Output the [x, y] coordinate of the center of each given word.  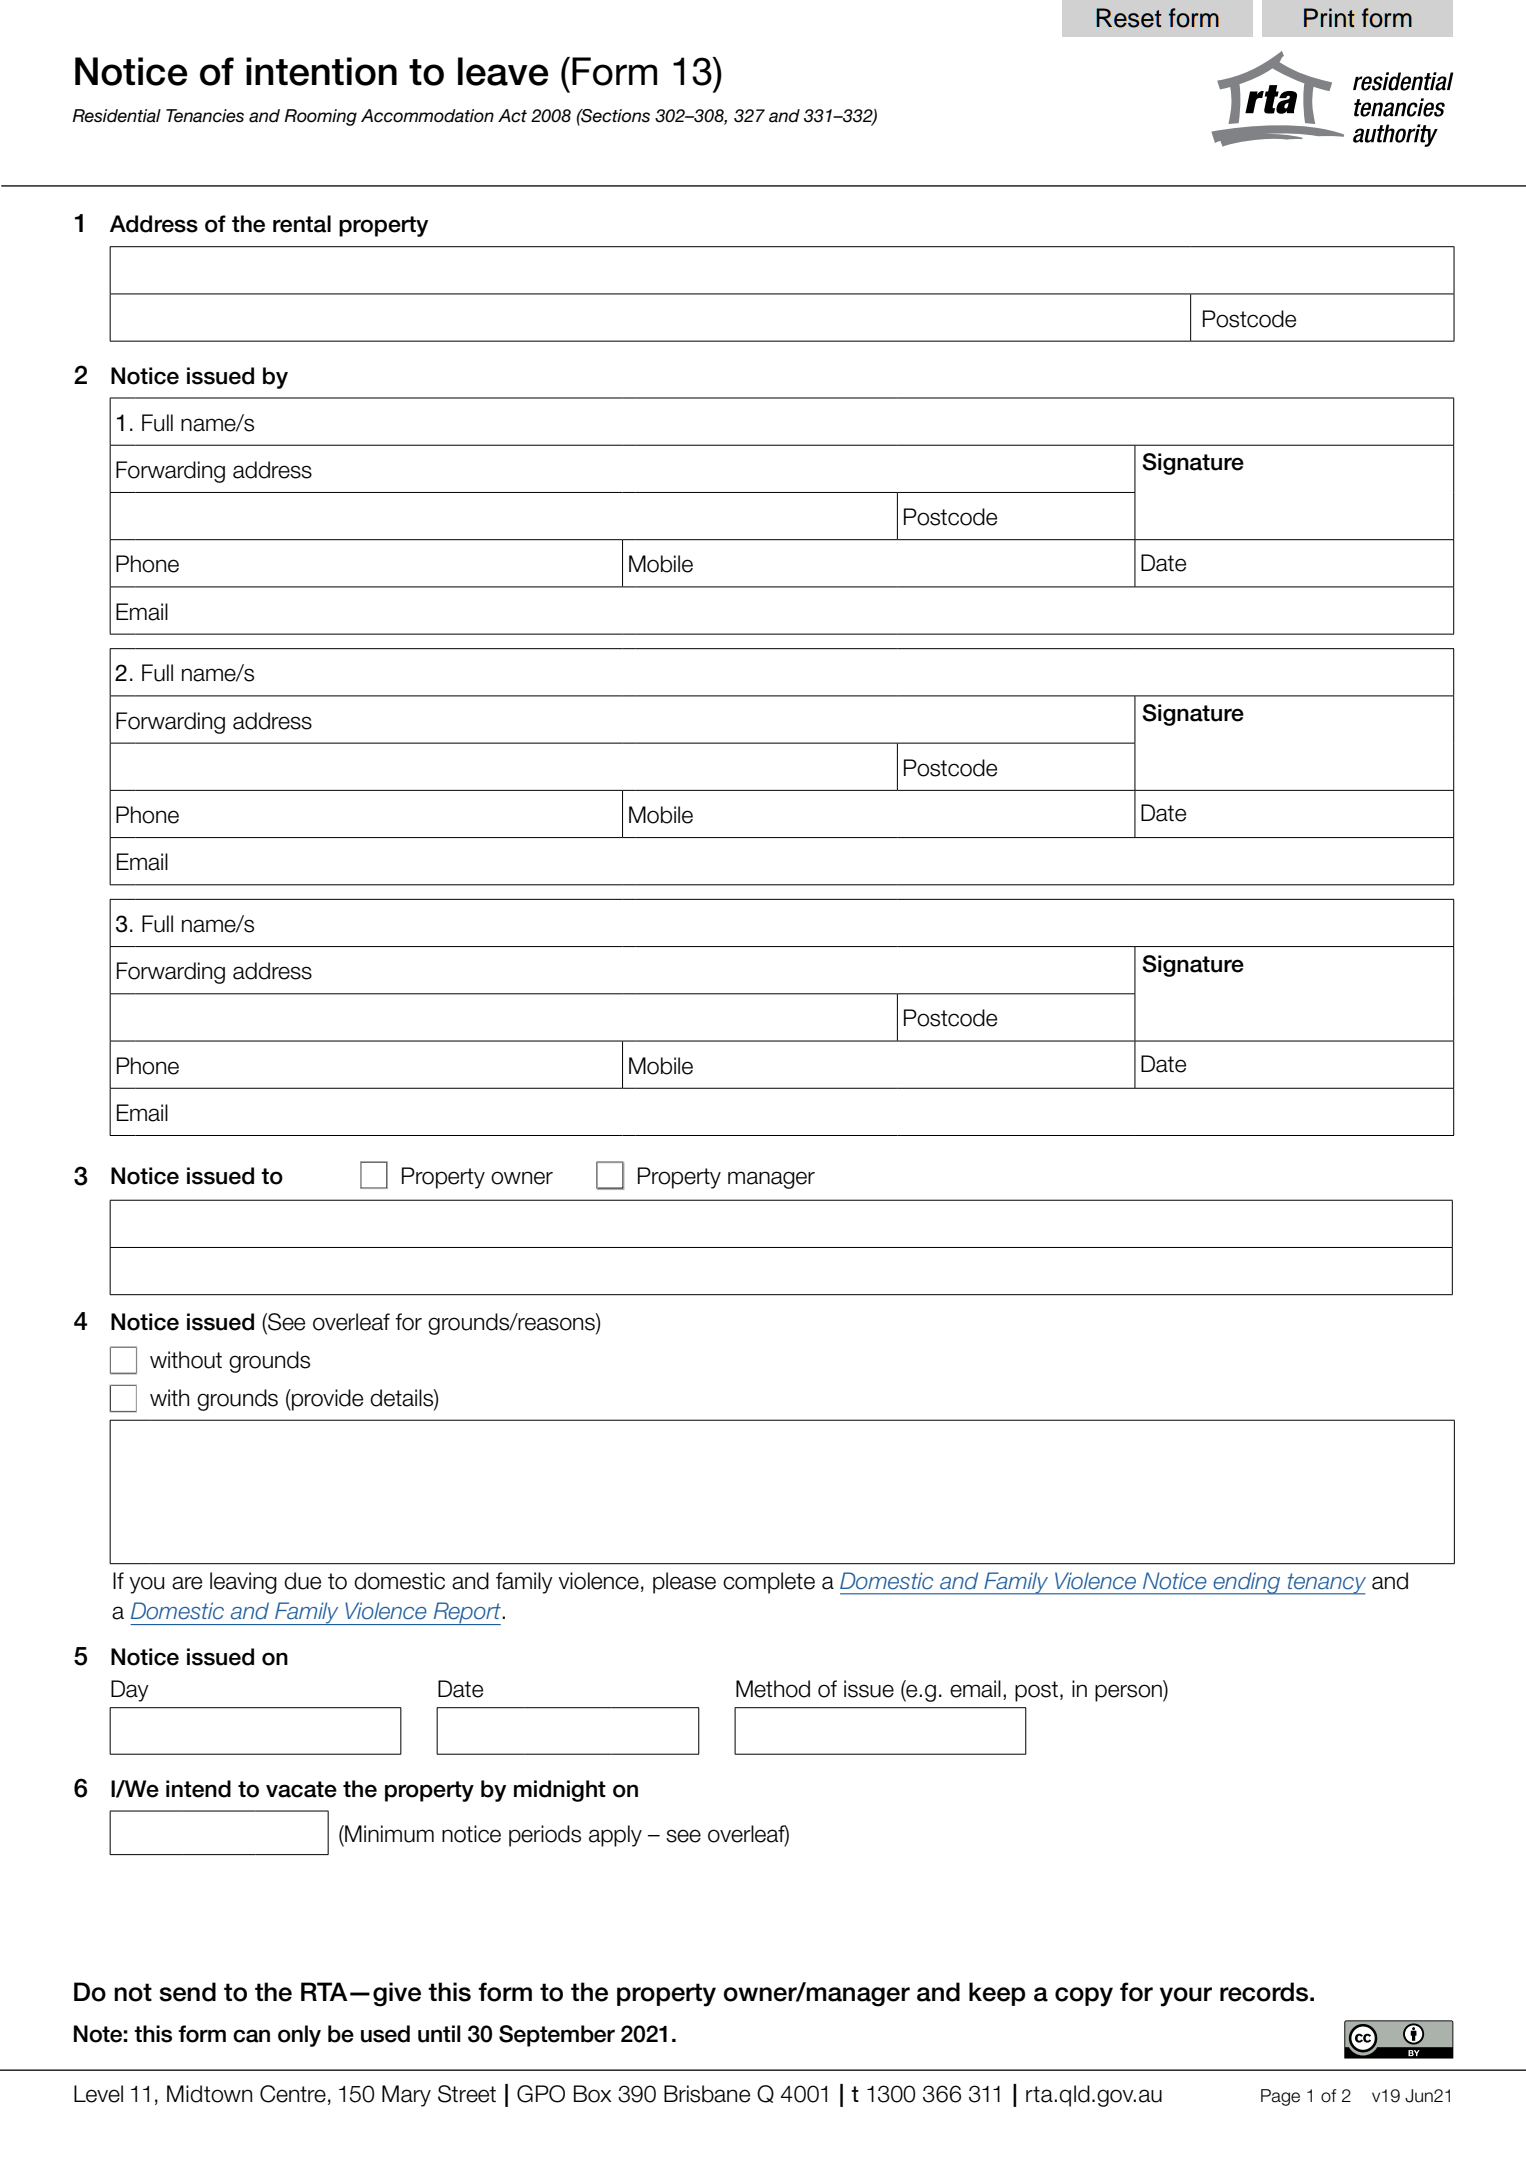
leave [503, 71]
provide [326, 1400]
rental [302, 224]
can [251, 2036]
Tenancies [205, 116]
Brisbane [707, 2094]
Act [512, 116]
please [684, 1583]
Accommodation [427, 116]
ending [1247, 1583]
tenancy [1325, 1584]
